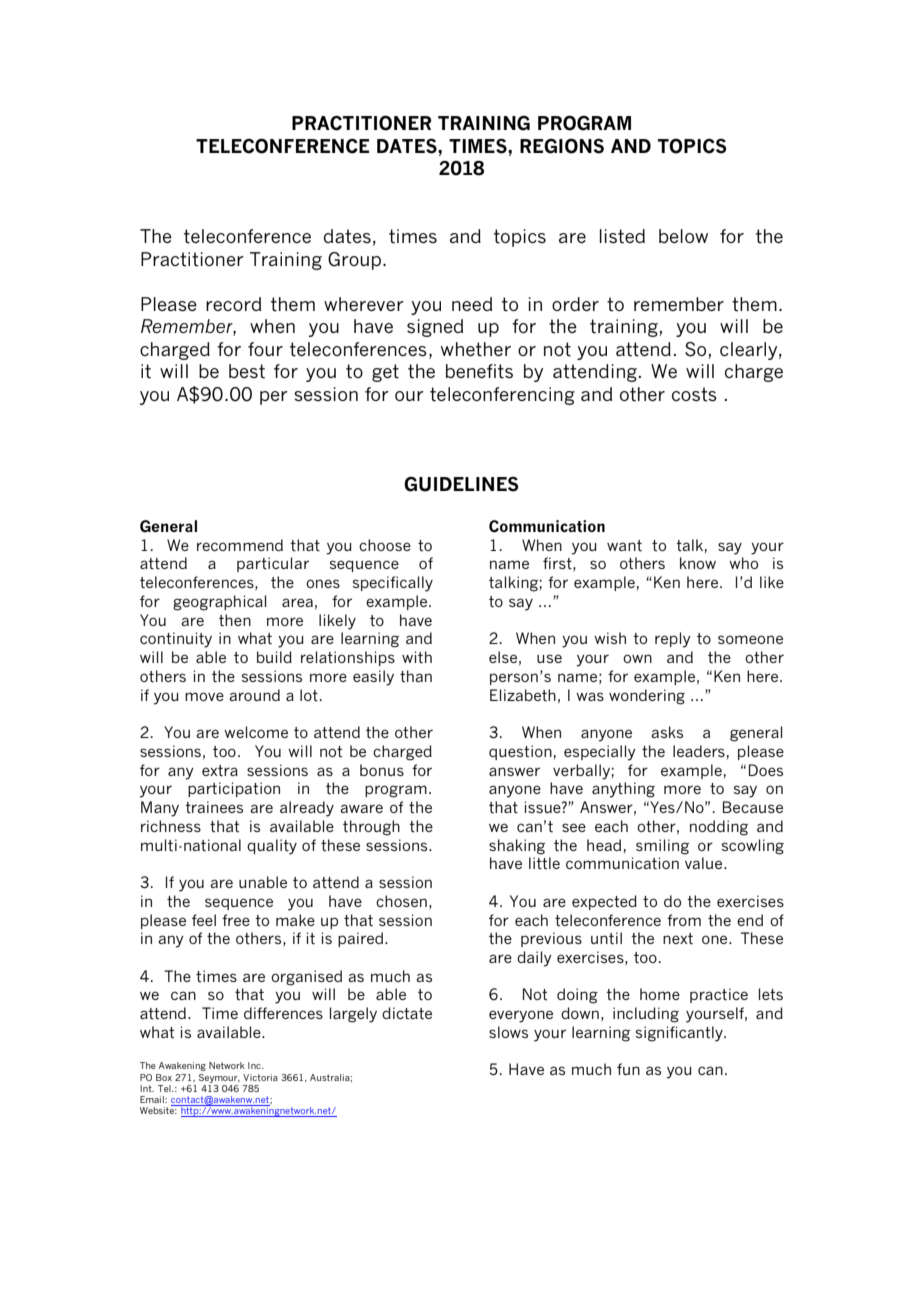  I want to click on REGIONS, so click(562, 146).
